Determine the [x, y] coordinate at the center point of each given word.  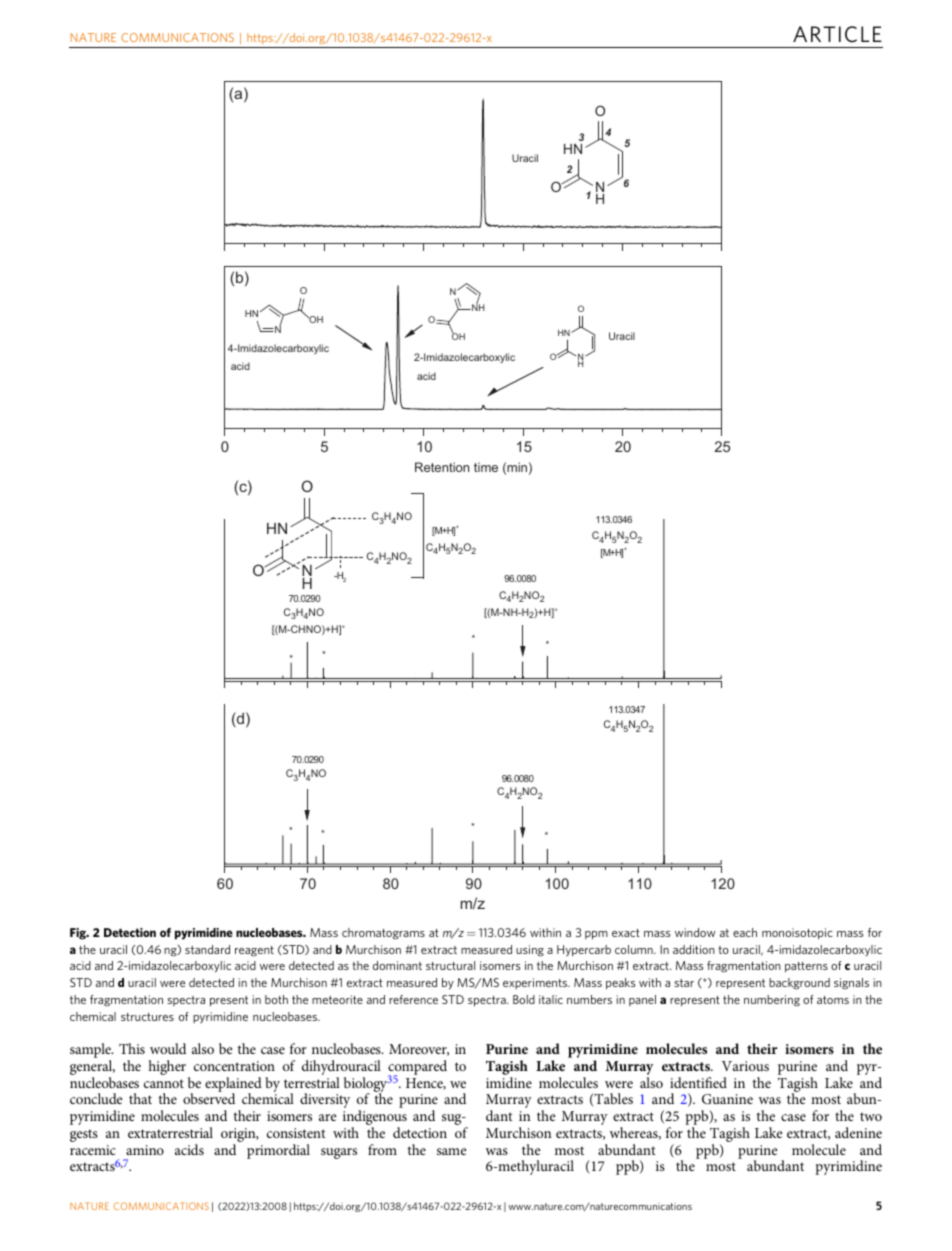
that [140, 1098]
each [745, 932]
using [530, 951]
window [695, 932]
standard [207, 949]
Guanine [727, 1099]
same [451, 1151]
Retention [442, 467]
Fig [79, 934]
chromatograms [383, 934]
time [486, 467]
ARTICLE [837, 34]
